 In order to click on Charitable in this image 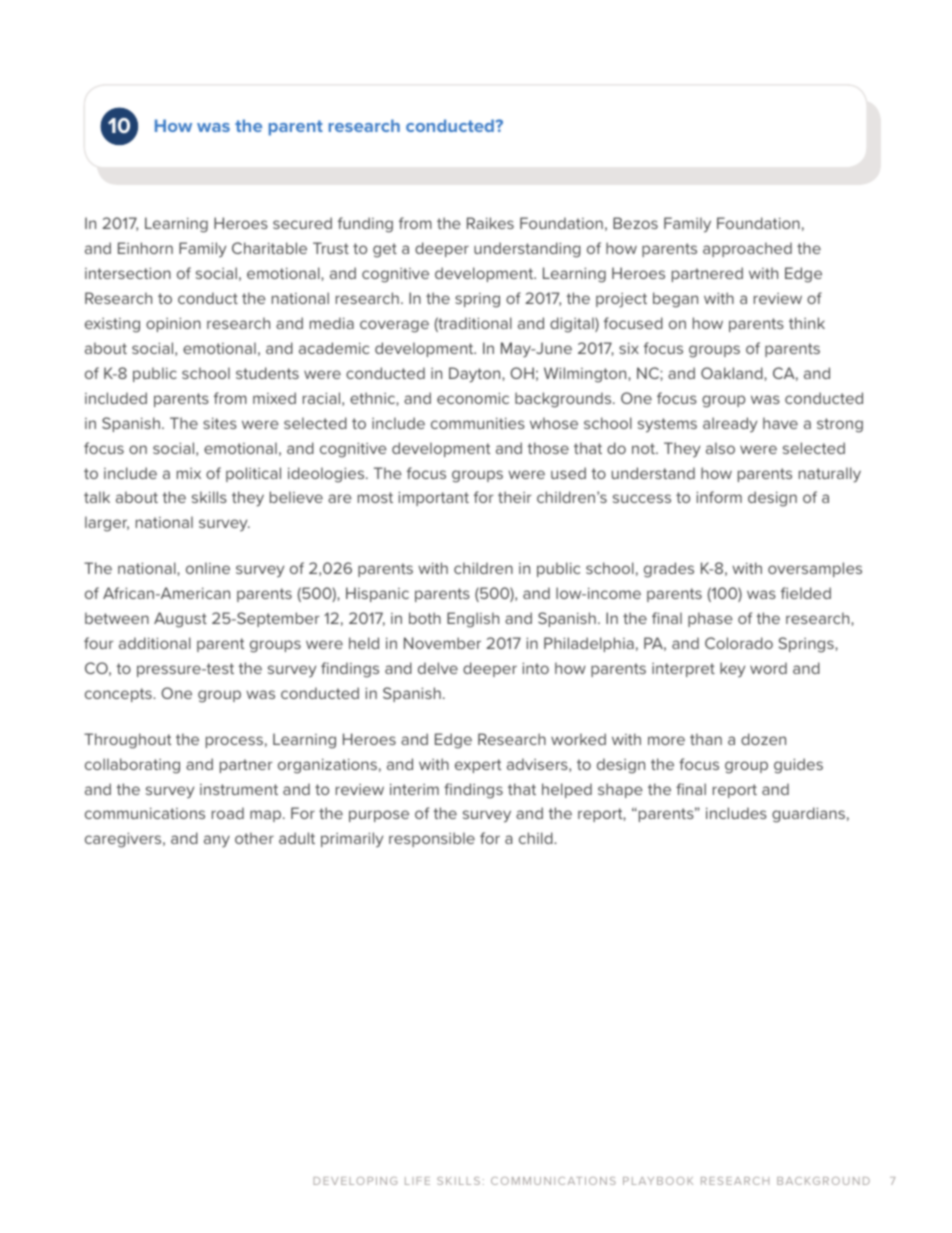, I will do `click(269, 248)`.
